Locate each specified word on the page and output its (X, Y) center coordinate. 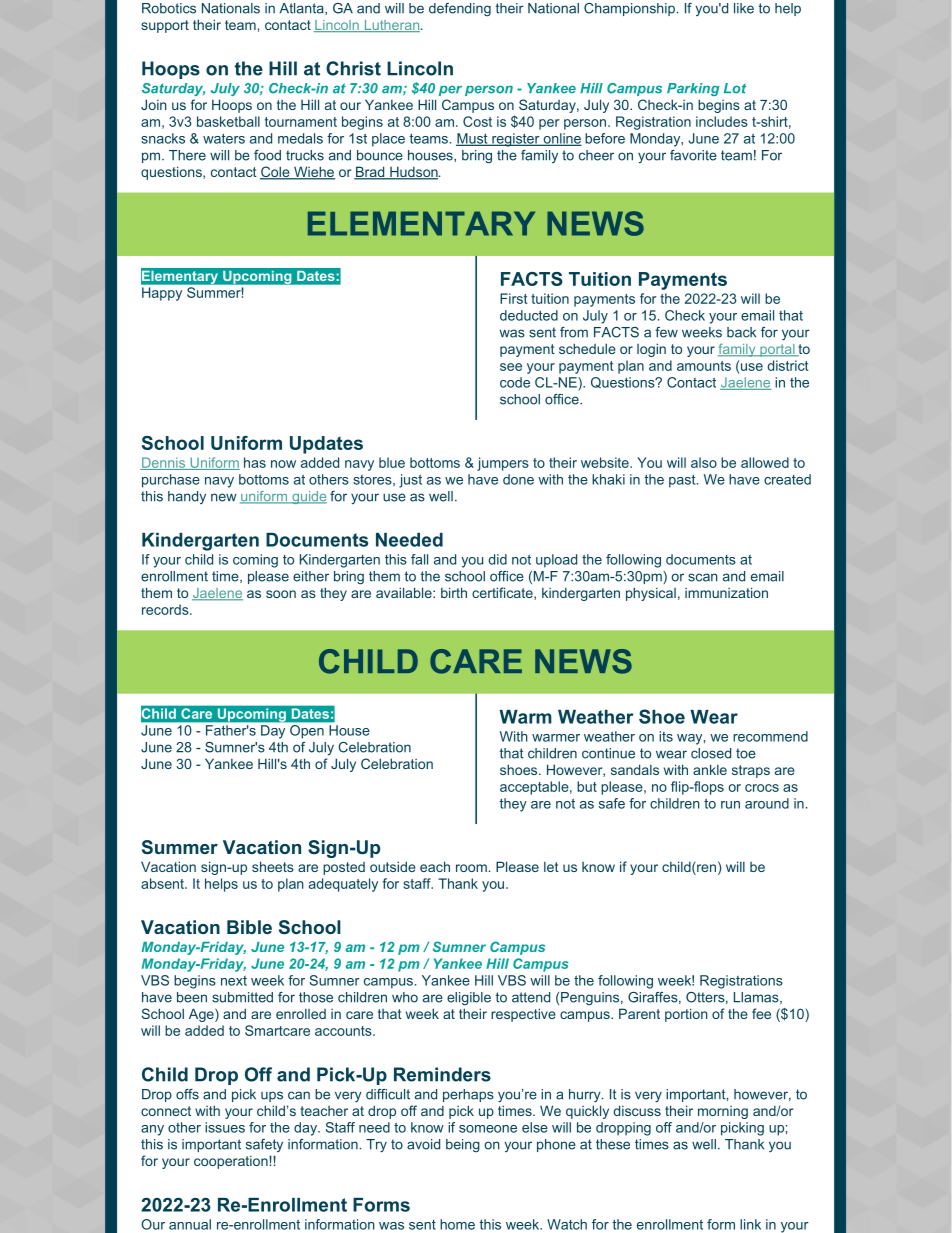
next (234, 981)
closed (711, 753)
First (514, 298)
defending (460, 9)
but (587, 786)
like (744, 8)
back (741, 332)
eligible (469, 998)
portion (686, 1015)
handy (187, 497)
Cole (276, 173)
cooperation (232, 1162)
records (166, 609)
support (165, 26)
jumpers (503, 464)
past (683, 481)
